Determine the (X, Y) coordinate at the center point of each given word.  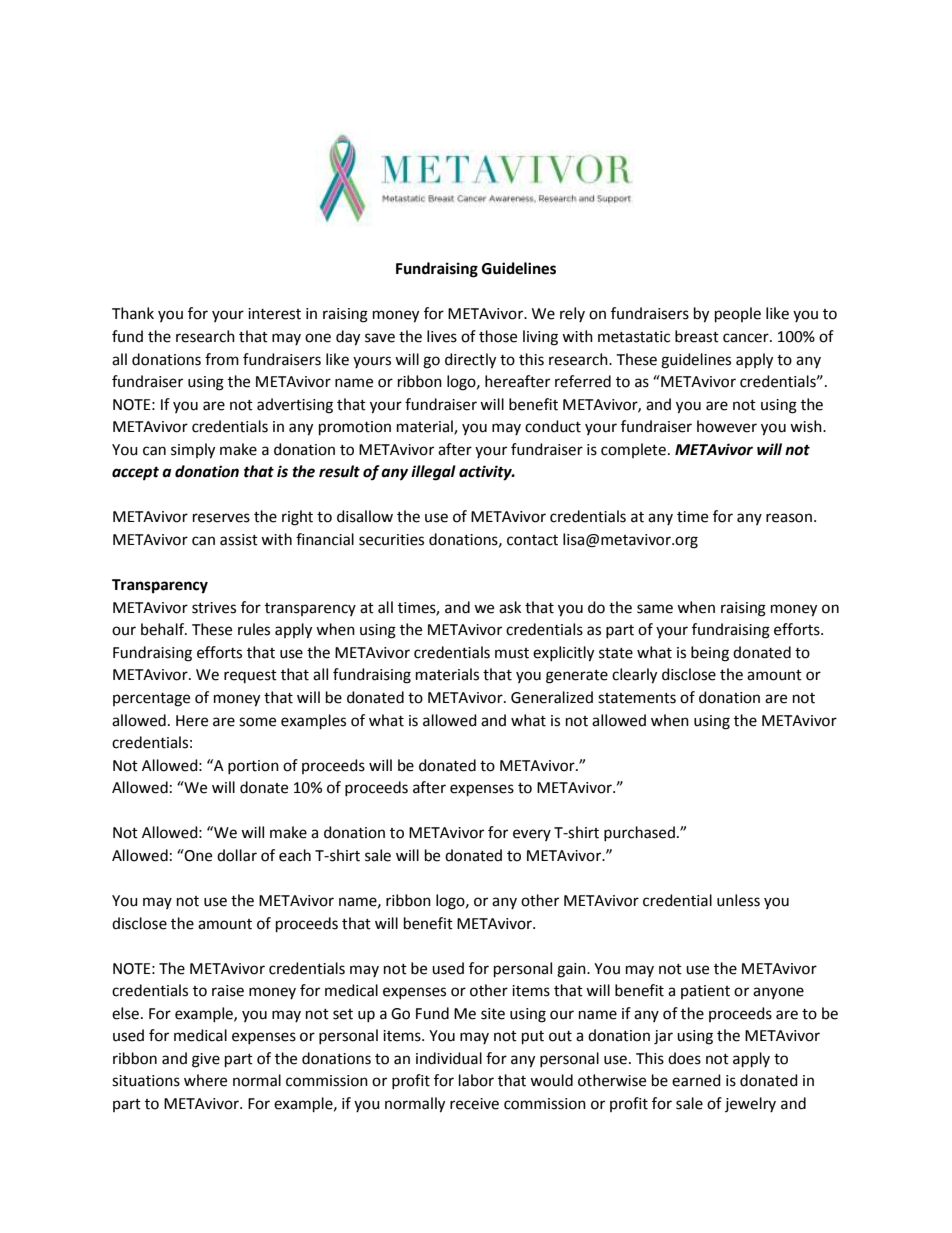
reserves (221, 518)
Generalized (552, 697)
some (257, 722)
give (206, 1060)
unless (738, 900)
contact (532, 540)
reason (789, 518)
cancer (747, 338)
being (710, 654)
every (532, 835)
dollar (237, 855)
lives (442, 336)
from (222, 359)
